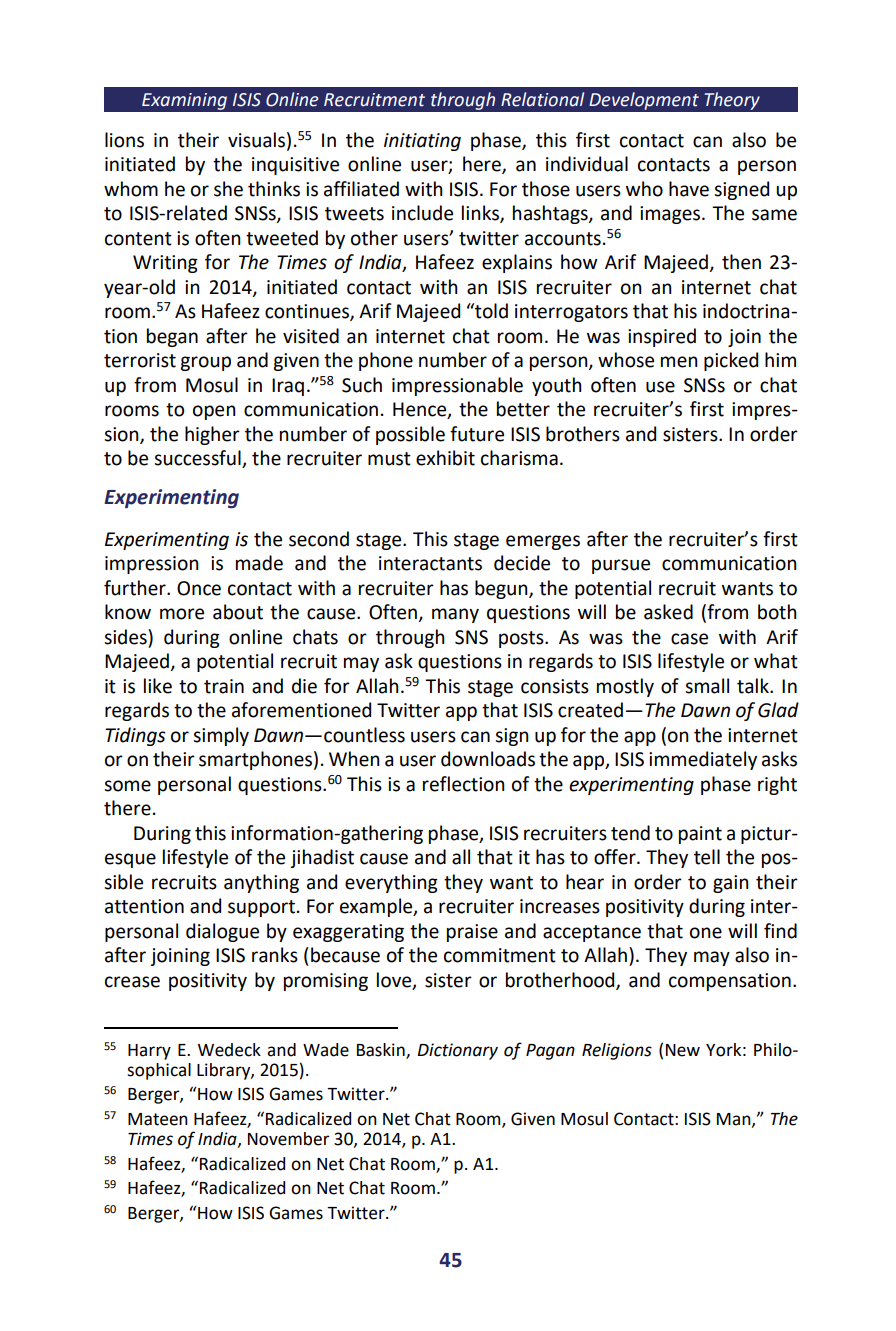  What do you see at coordinates (455, 615) in the document?
I see `many` at bounding box center [455, 615].
